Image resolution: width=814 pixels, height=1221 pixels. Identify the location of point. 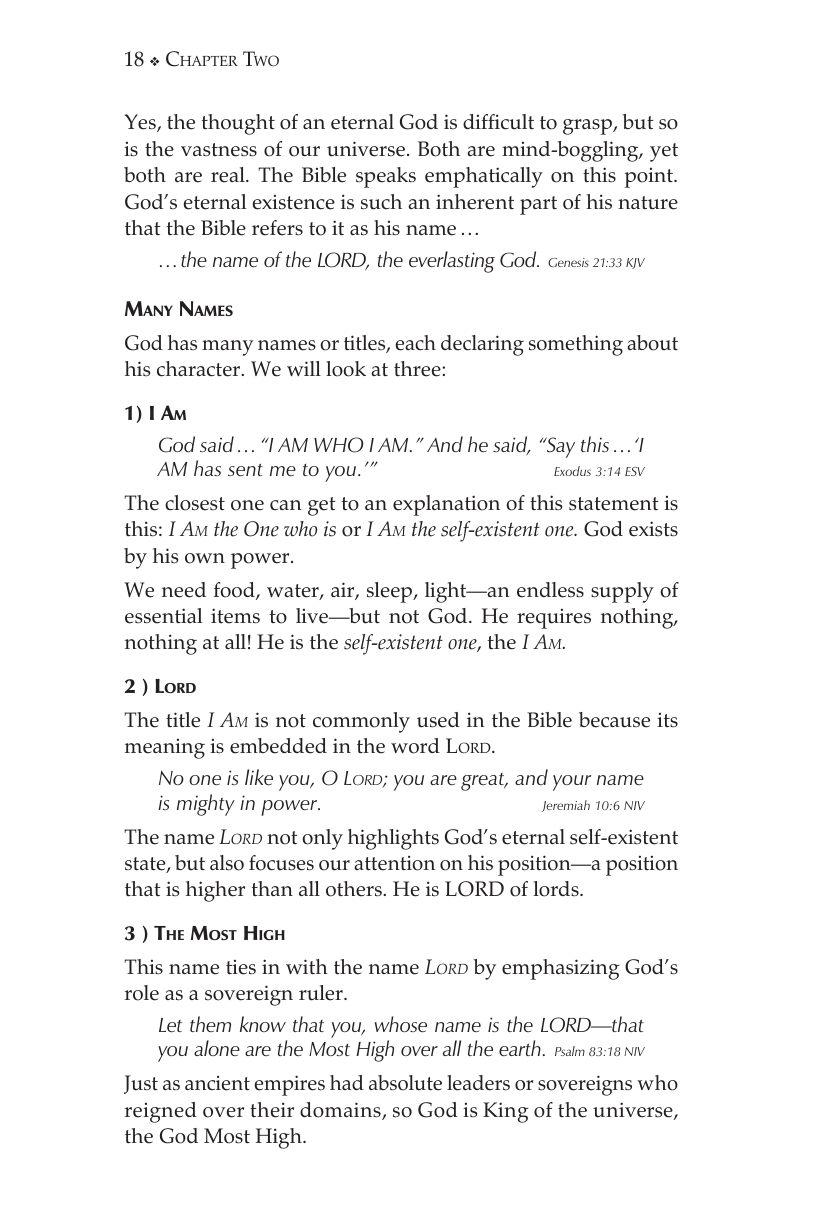
(650, 178).
